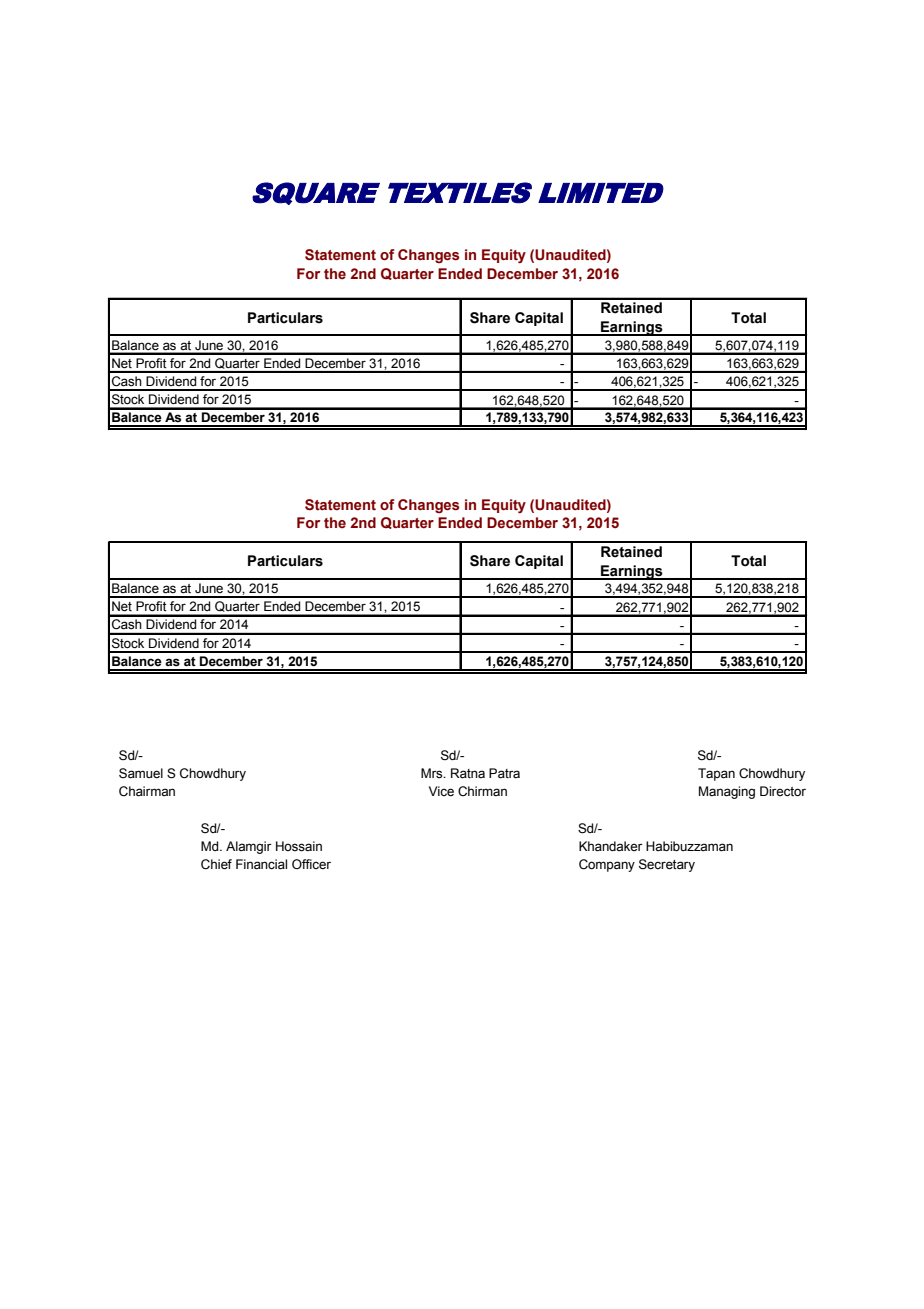 This document has width=924, height=1309. What do you see at coordinates (216, 864) in the document?
I see `Chief` at bounding box center [216, 864].
